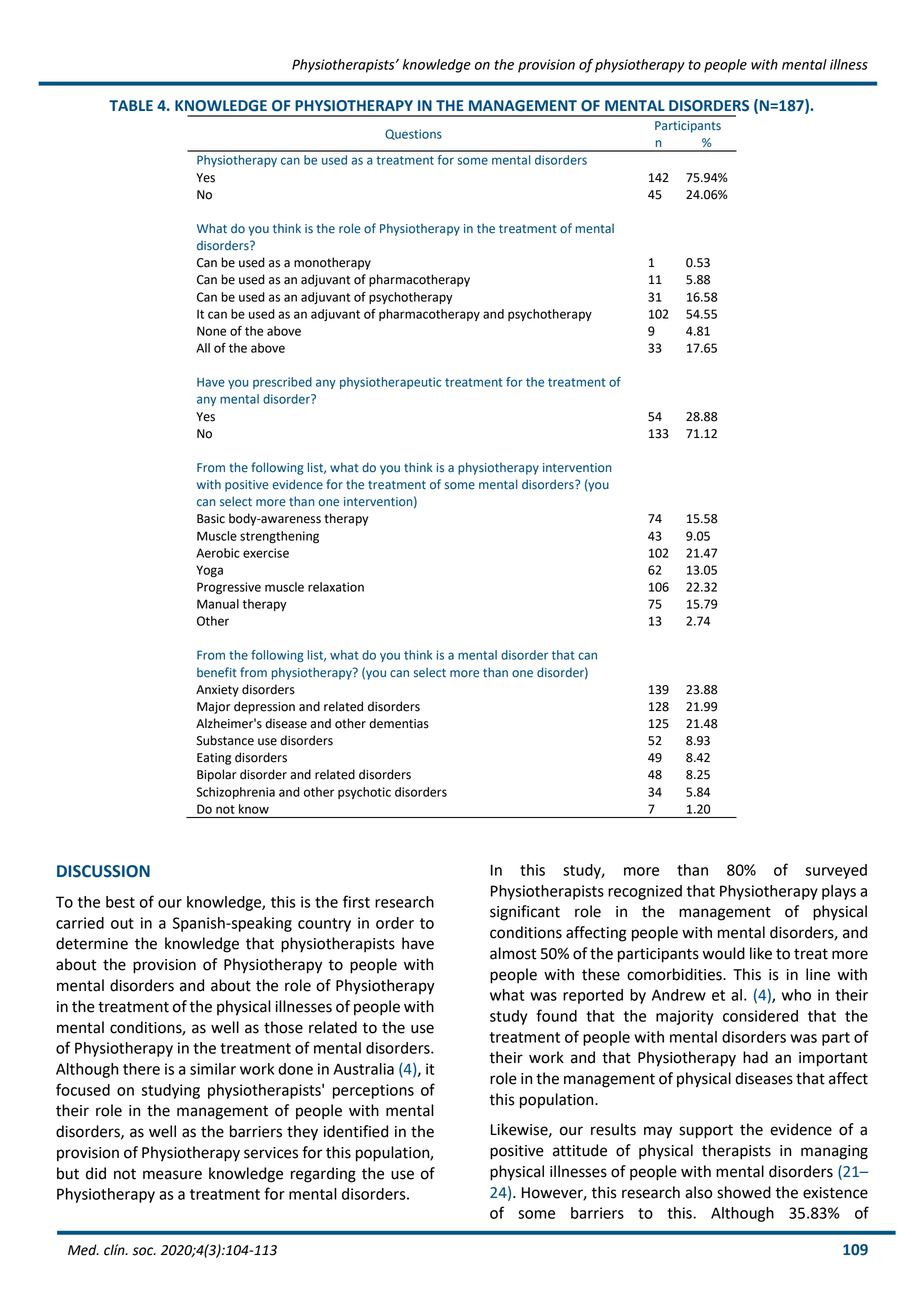  I want to click on strengthening, so click(279, 537).
